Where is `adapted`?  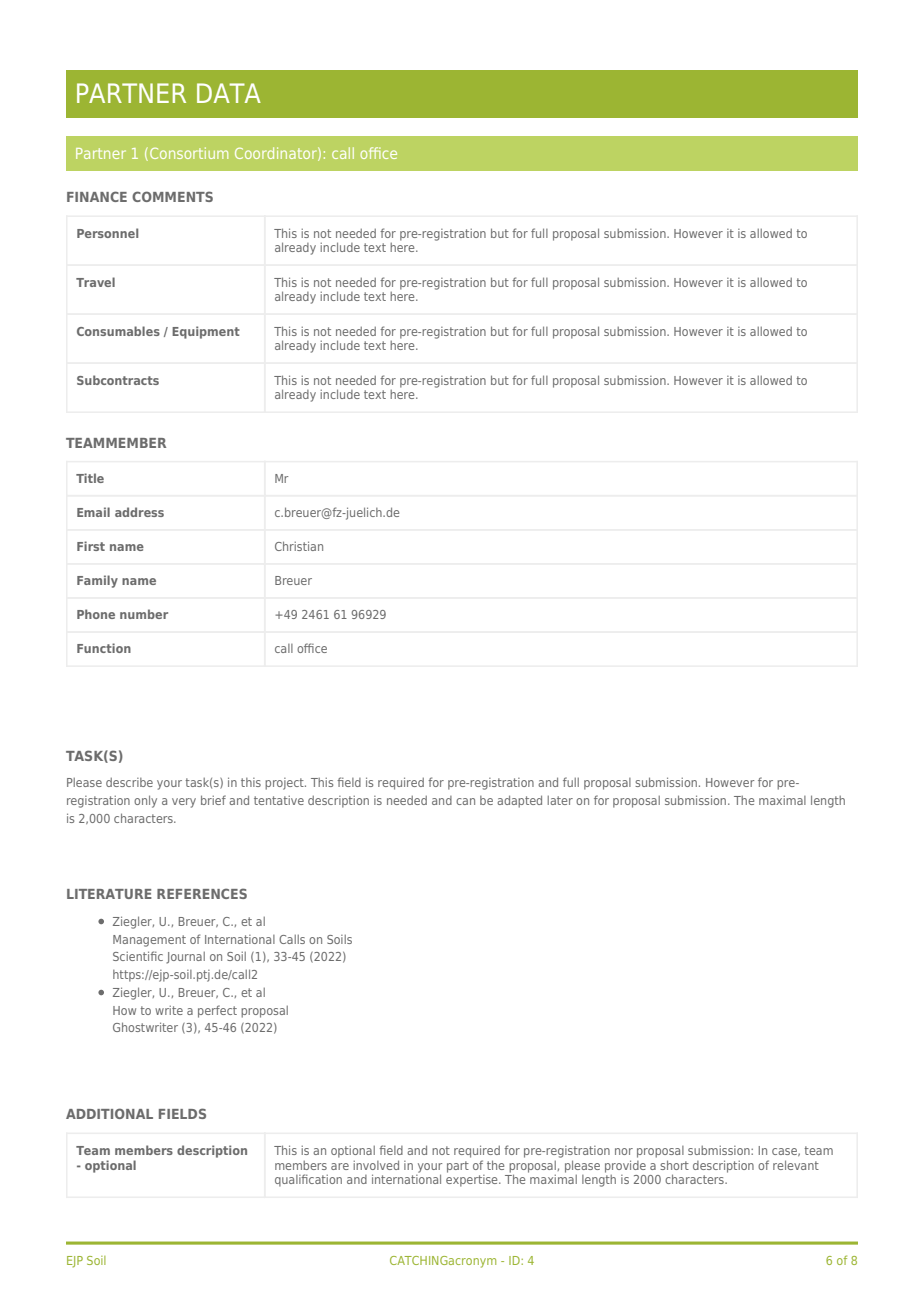 adapted is located at coordinates (519, 801).
